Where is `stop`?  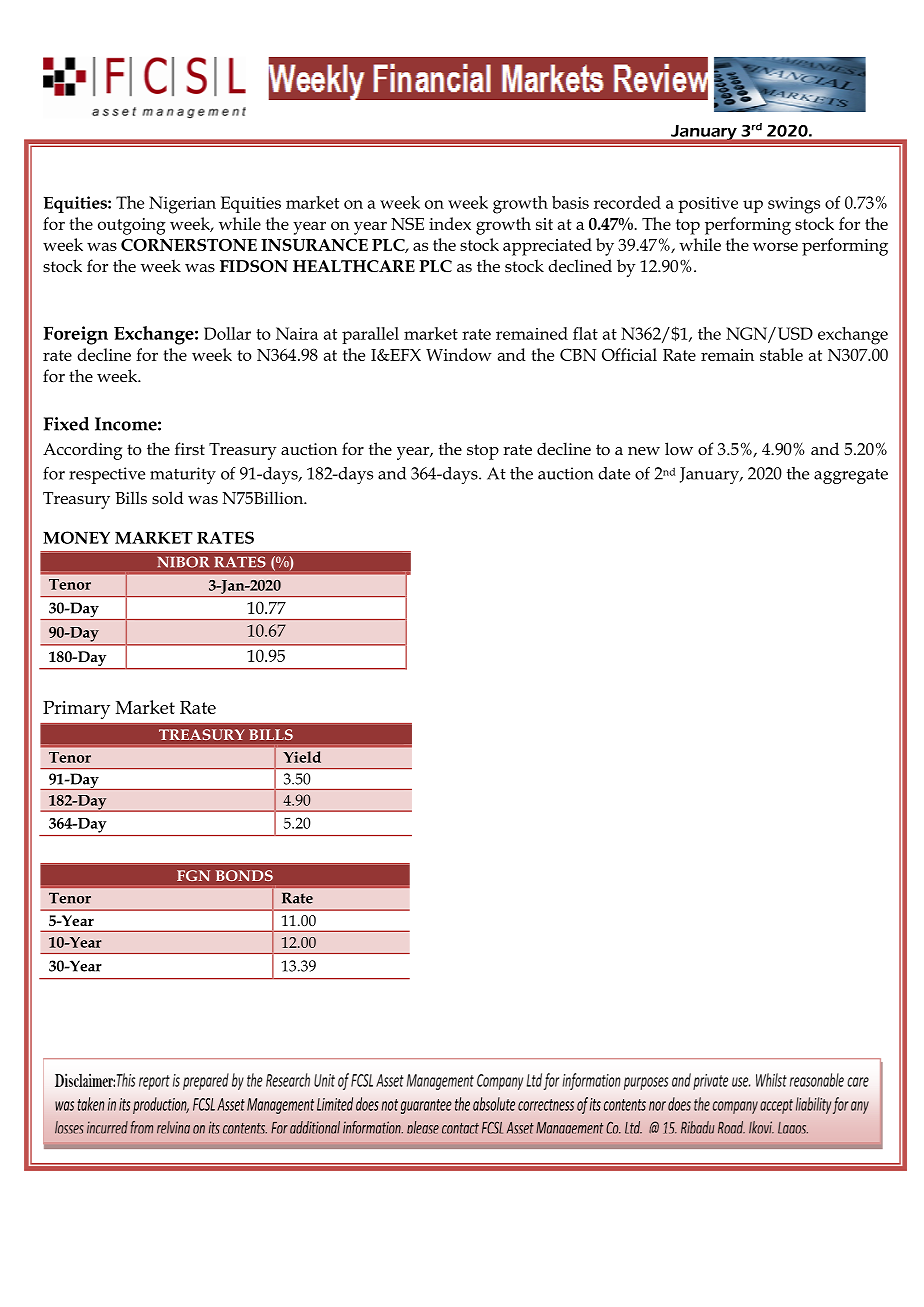
stop is located at coordinates (483, 452).
